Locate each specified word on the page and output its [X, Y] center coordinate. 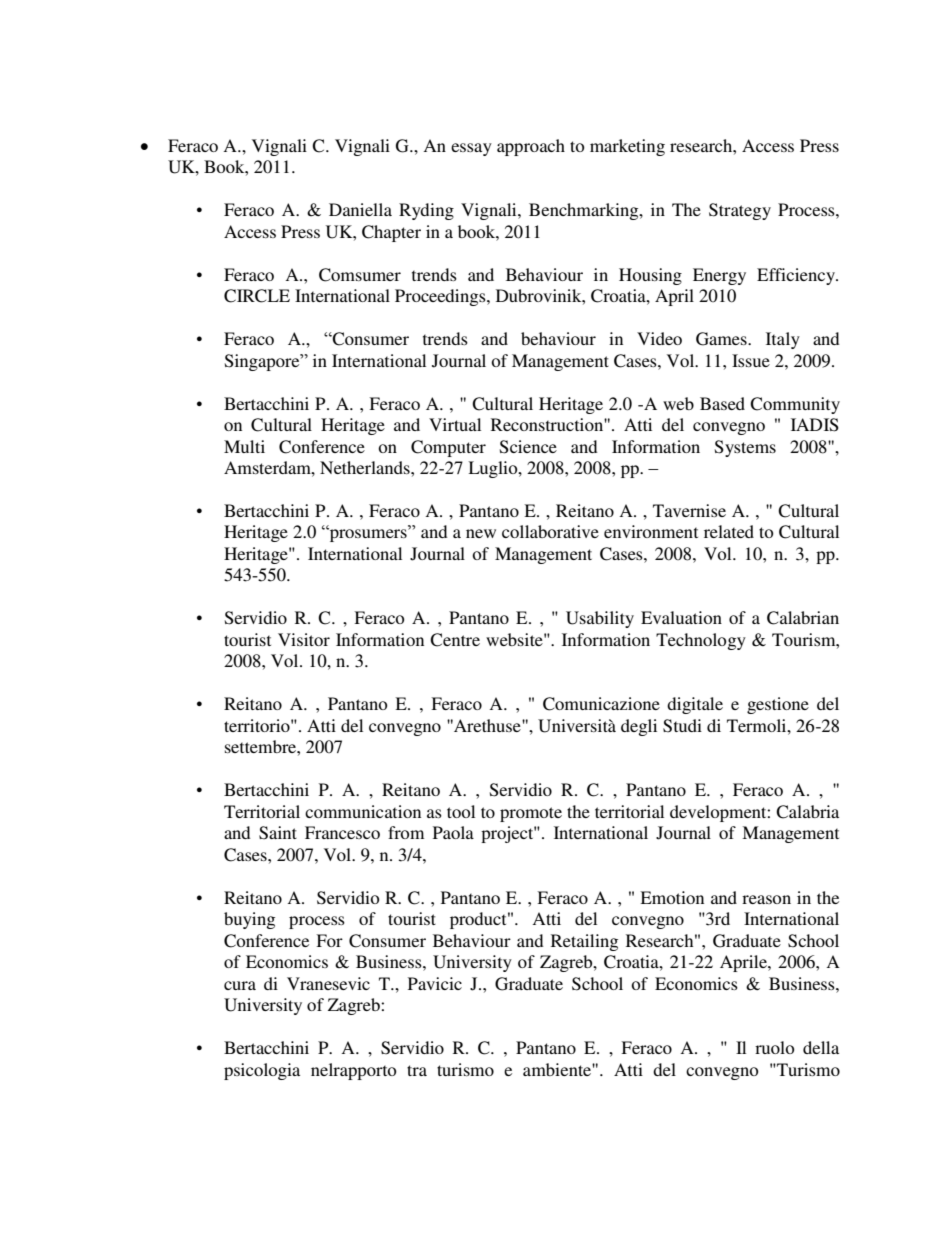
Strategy [740, 211]
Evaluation [681, 617]
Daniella [360, 209]
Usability [600, 619]
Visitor [304, 639]
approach [531, 147]
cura [240, 985]
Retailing [584, 942]
